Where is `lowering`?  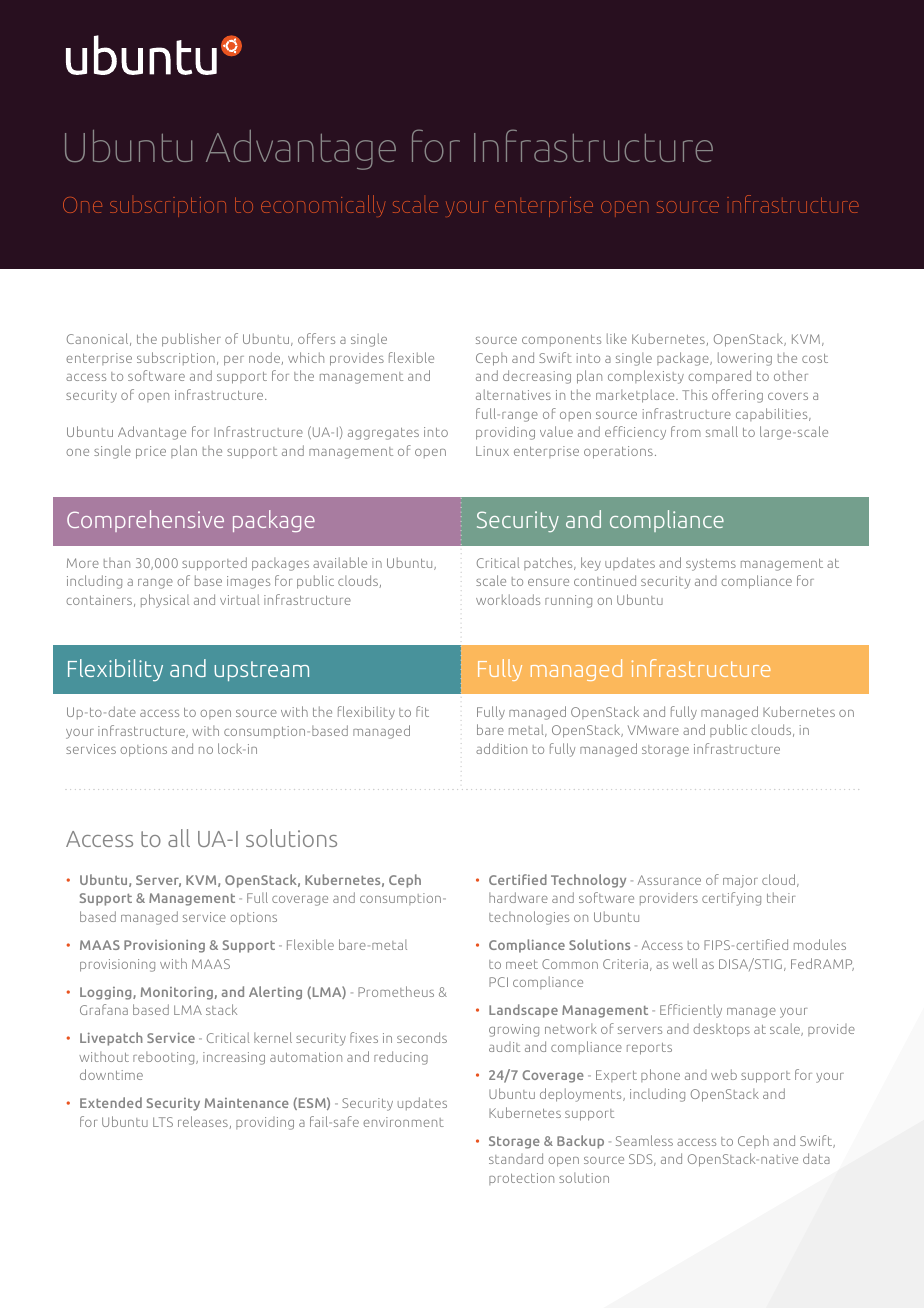 lowering is located at coordinates (745, 359).
